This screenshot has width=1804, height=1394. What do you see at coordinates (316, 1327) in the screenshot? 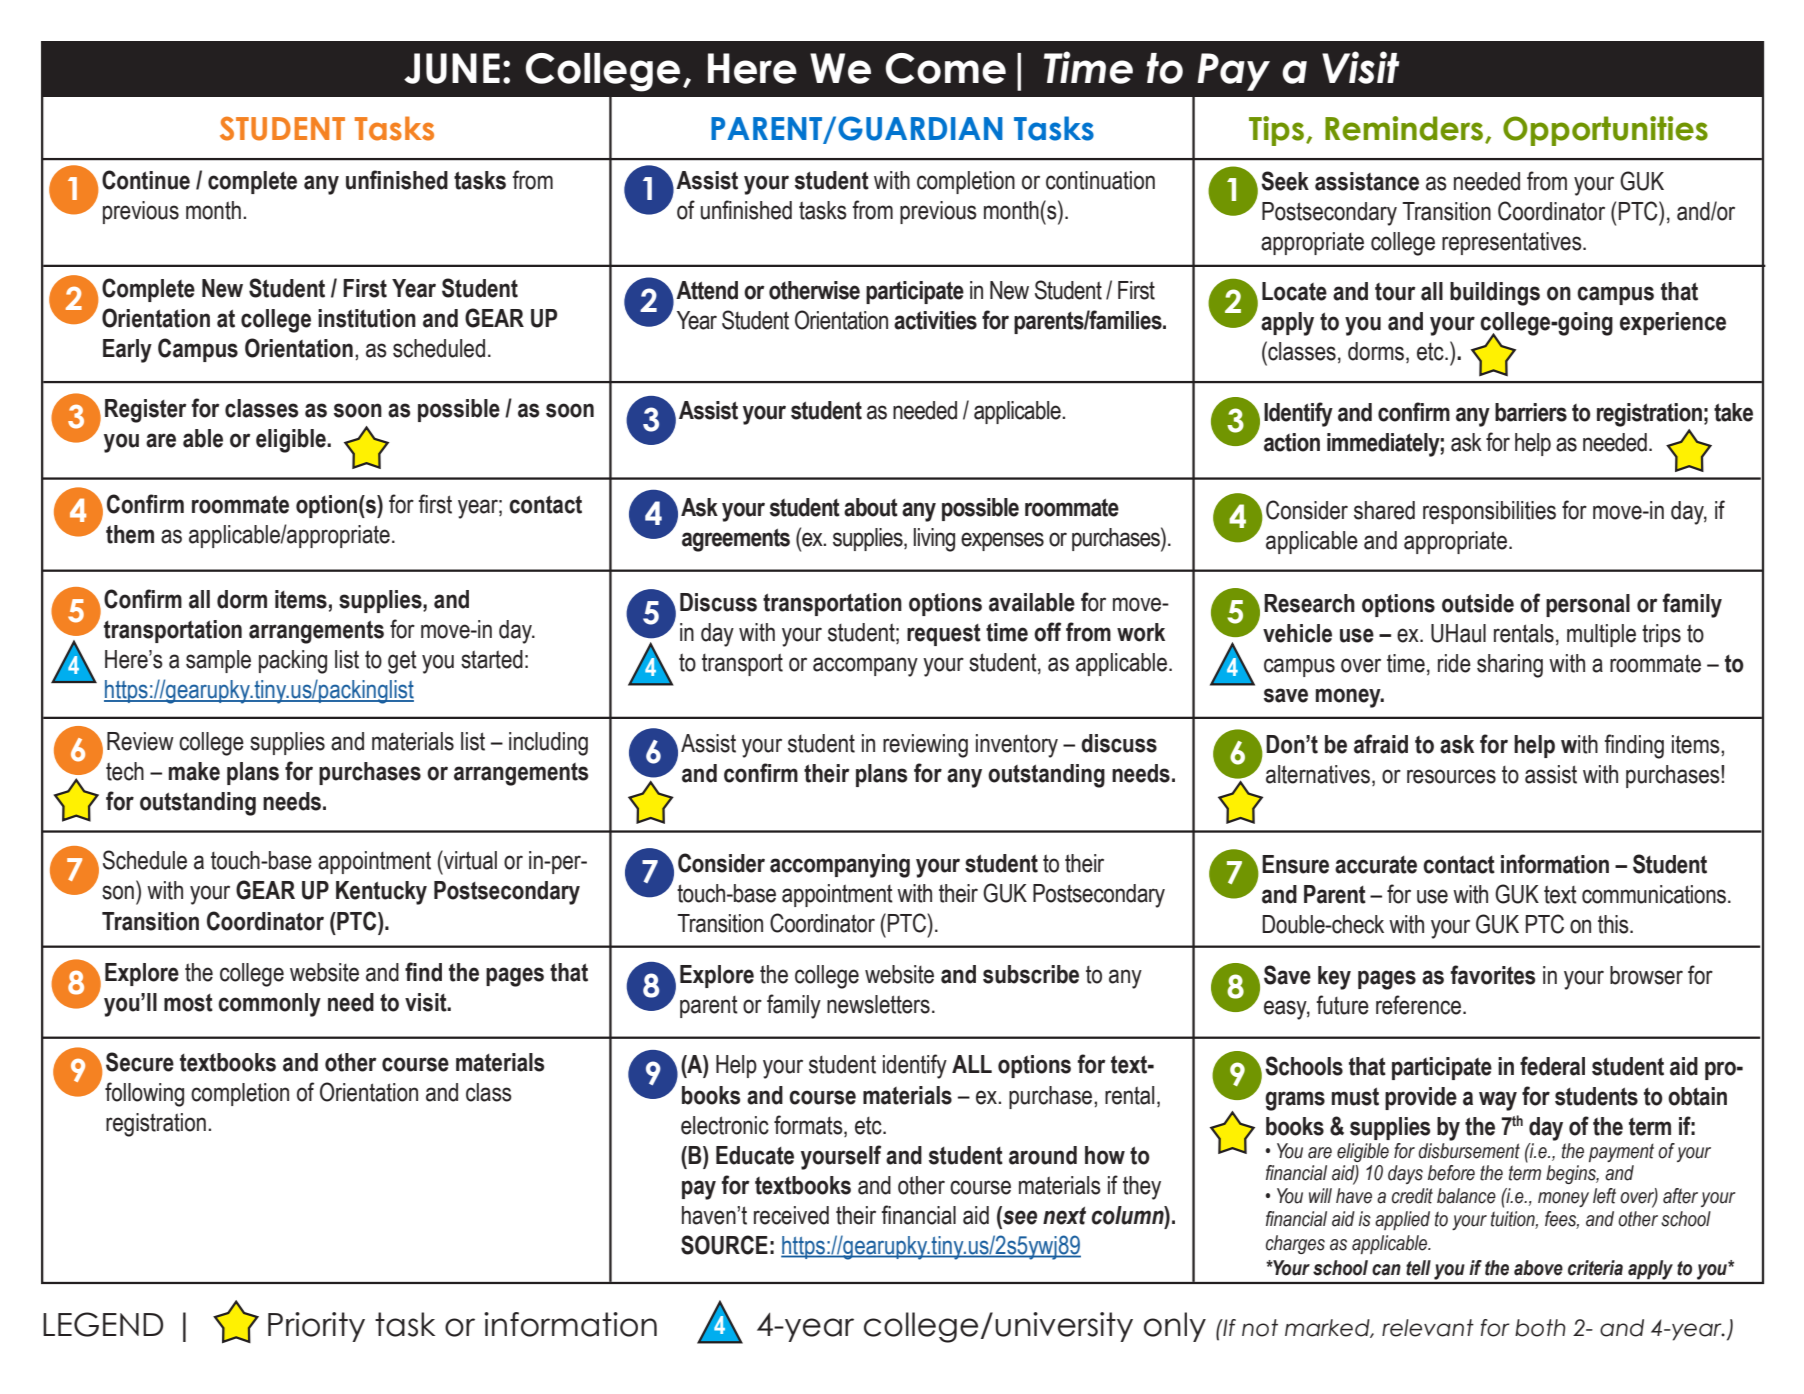
I see `Priority` at bounding box center [316, 1327].
